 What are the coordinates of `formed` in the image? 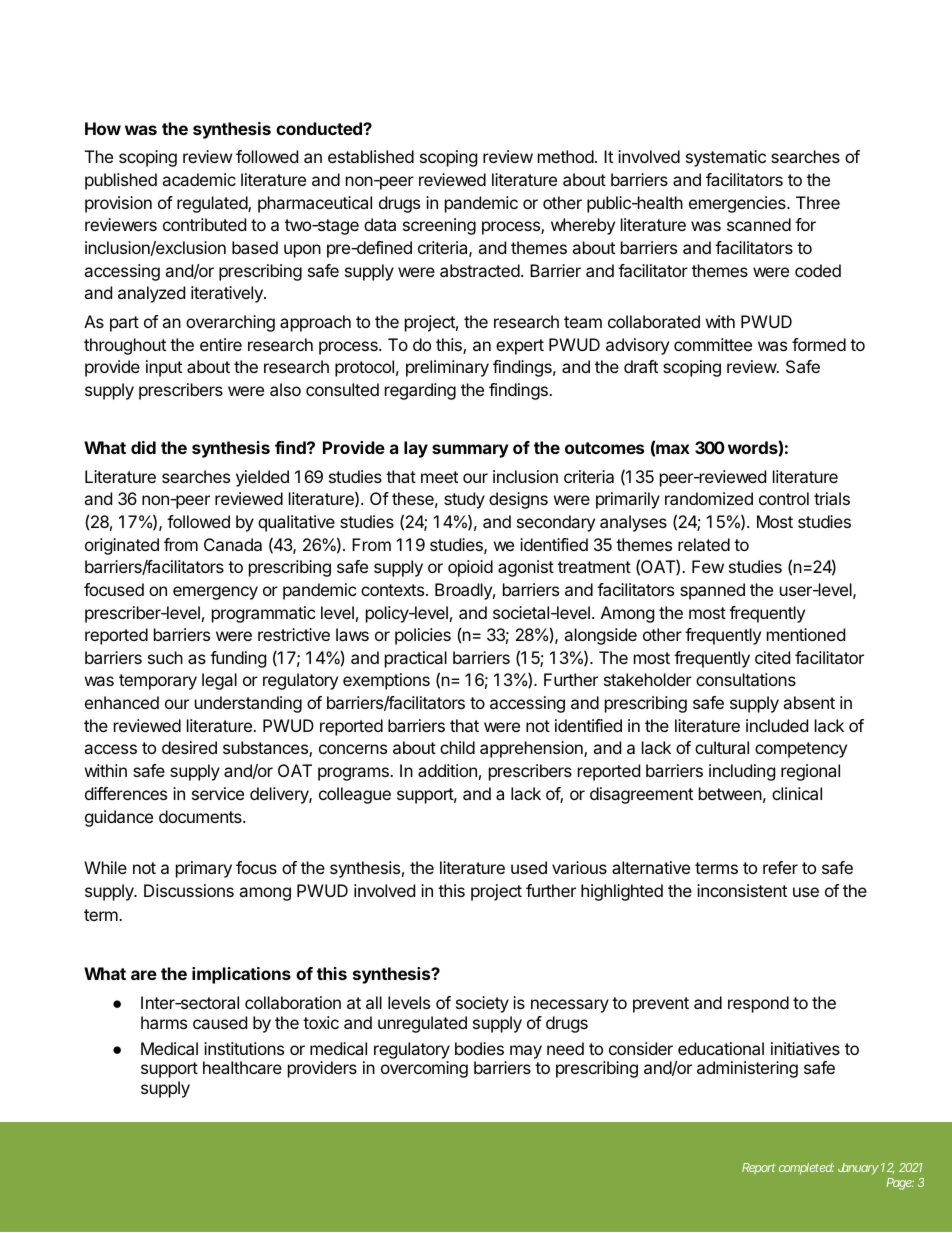 It's located at (819, 344).
